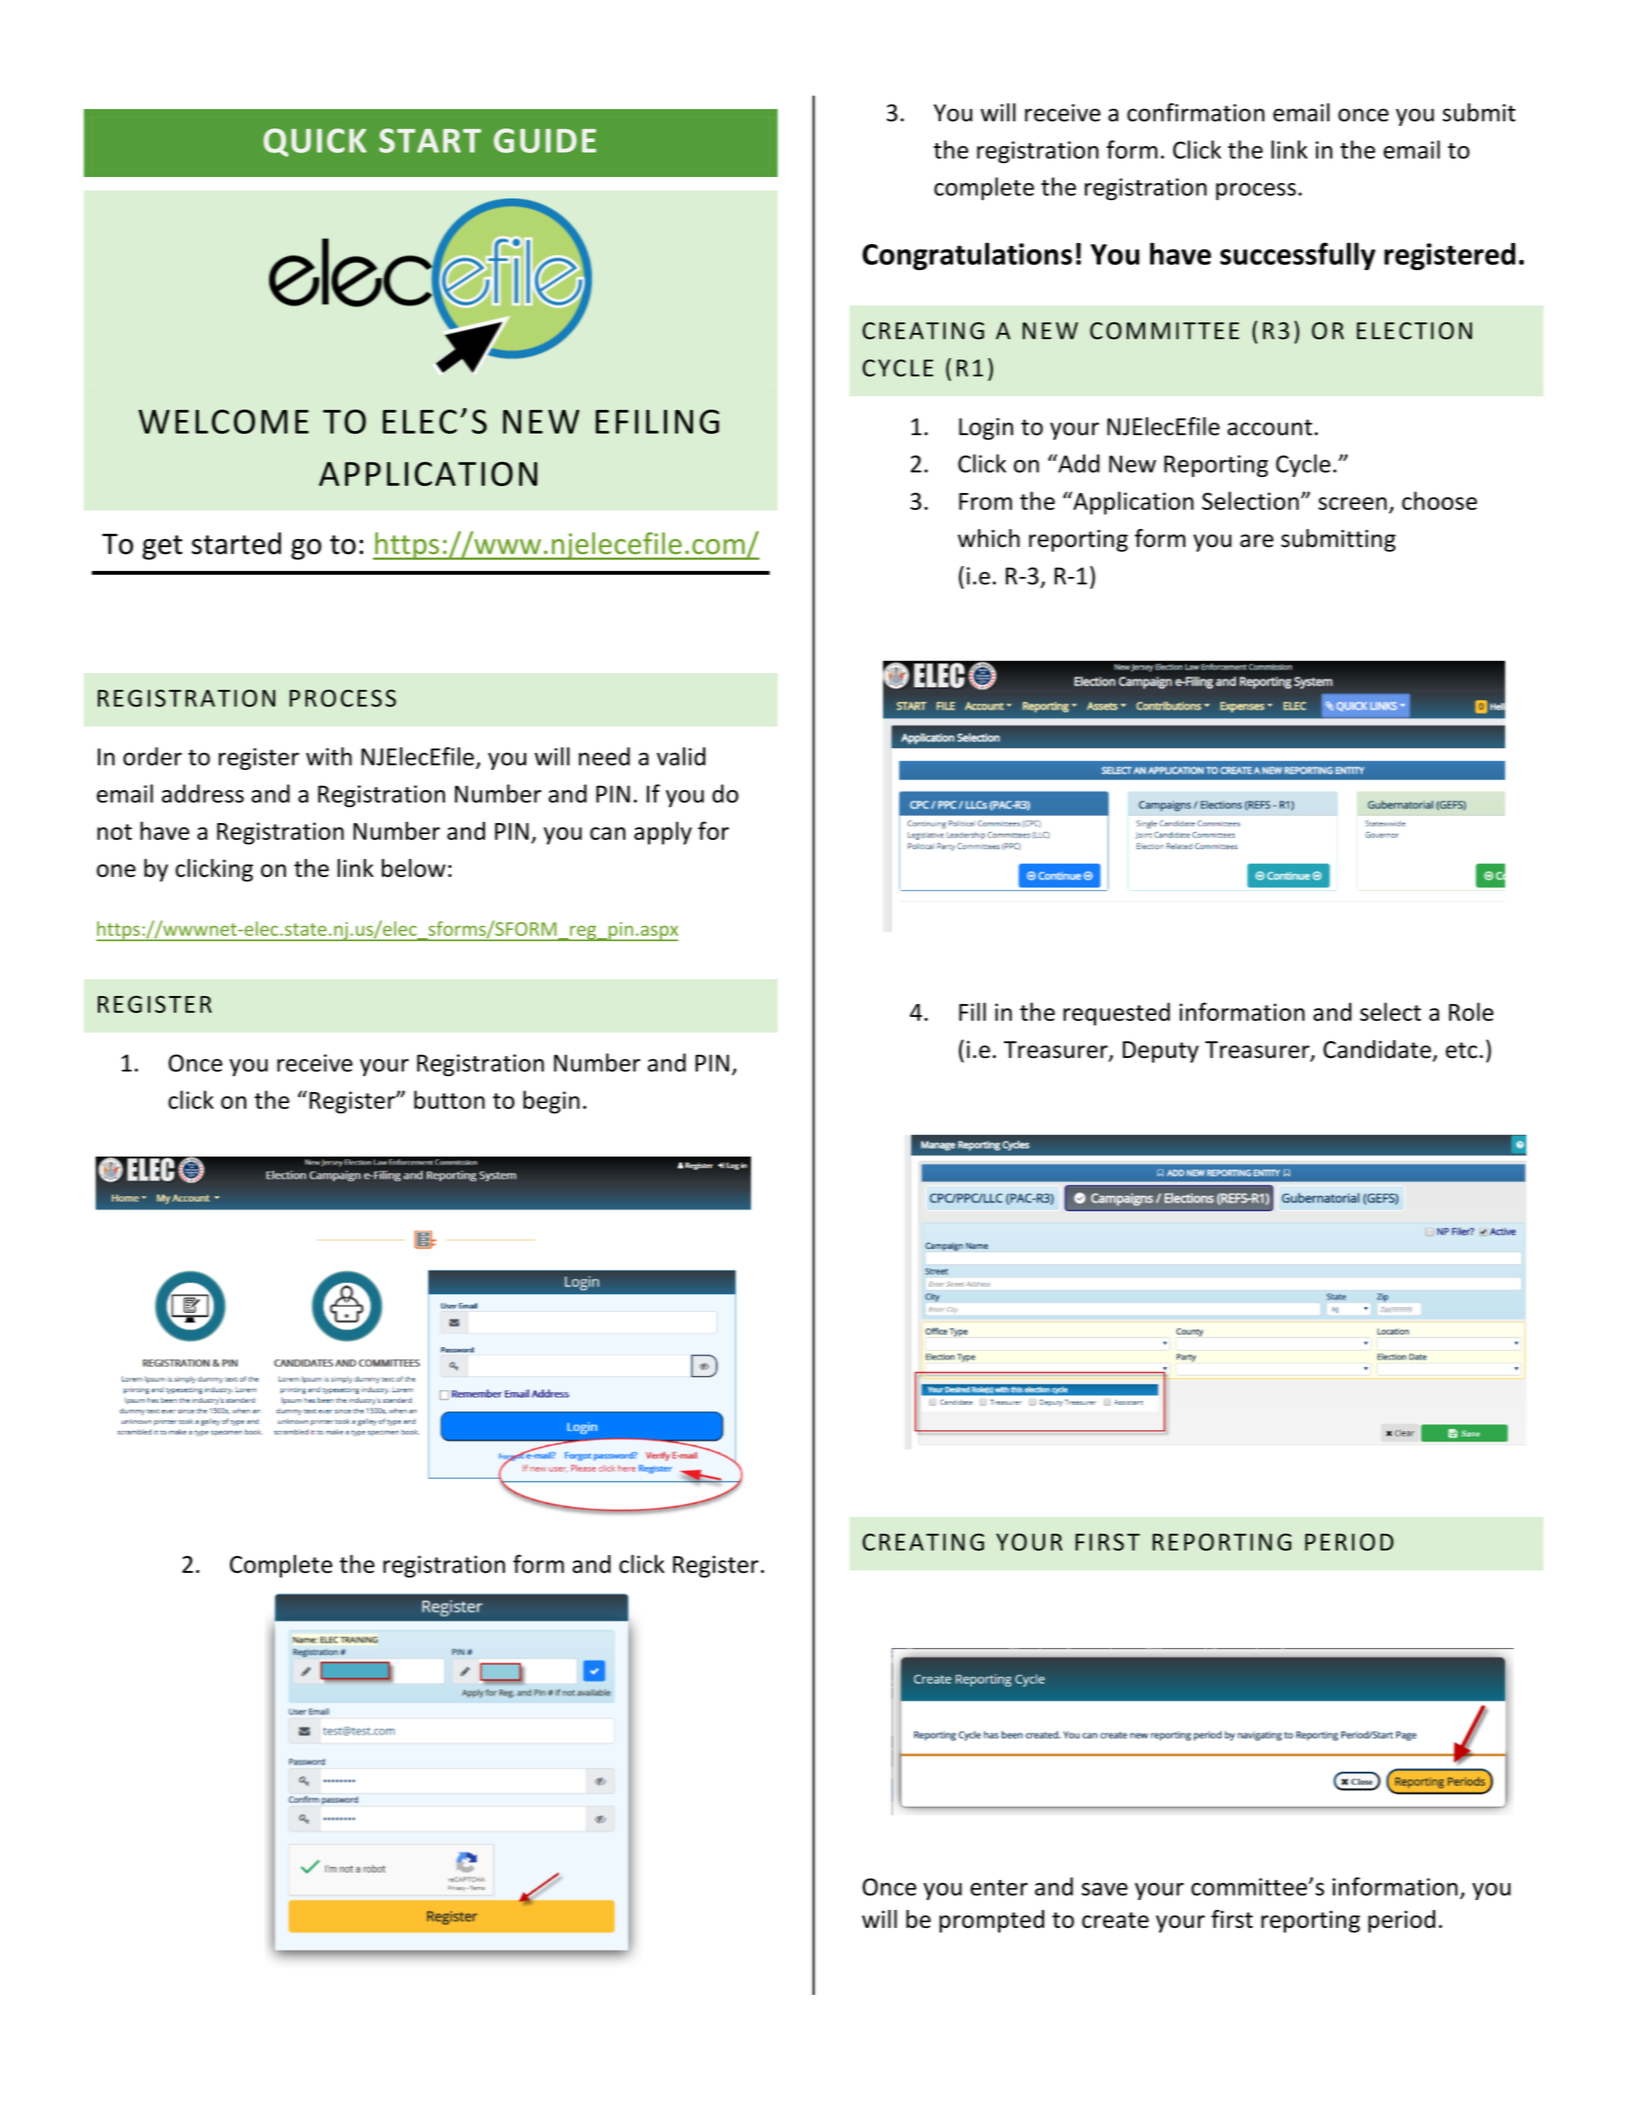  Describe the element at coordinates (1298, 256) in the image. I see `successfully` at that location.
